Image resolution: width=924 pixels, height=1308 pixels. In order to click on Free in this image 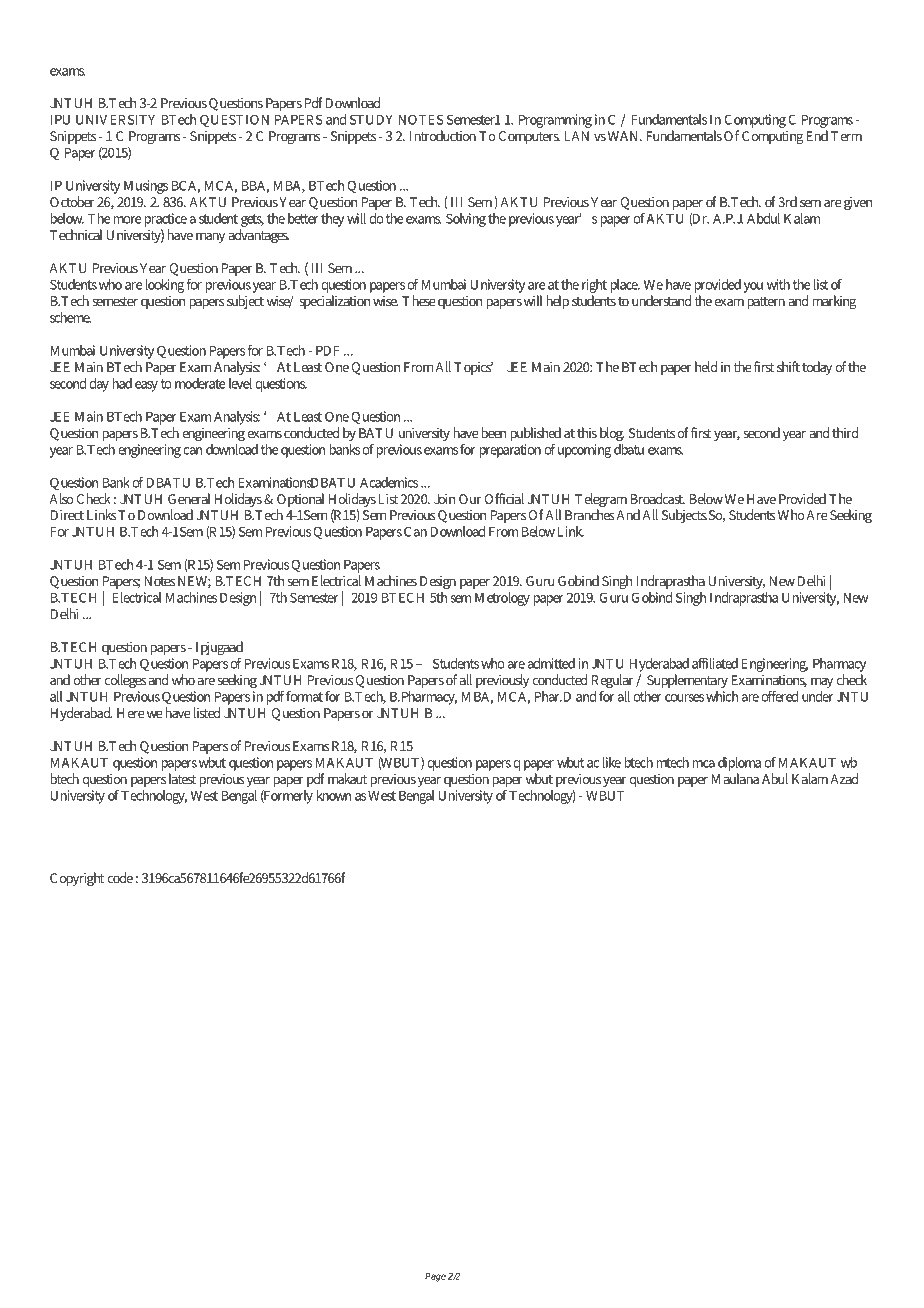, I will do `click(99, 27)`.
